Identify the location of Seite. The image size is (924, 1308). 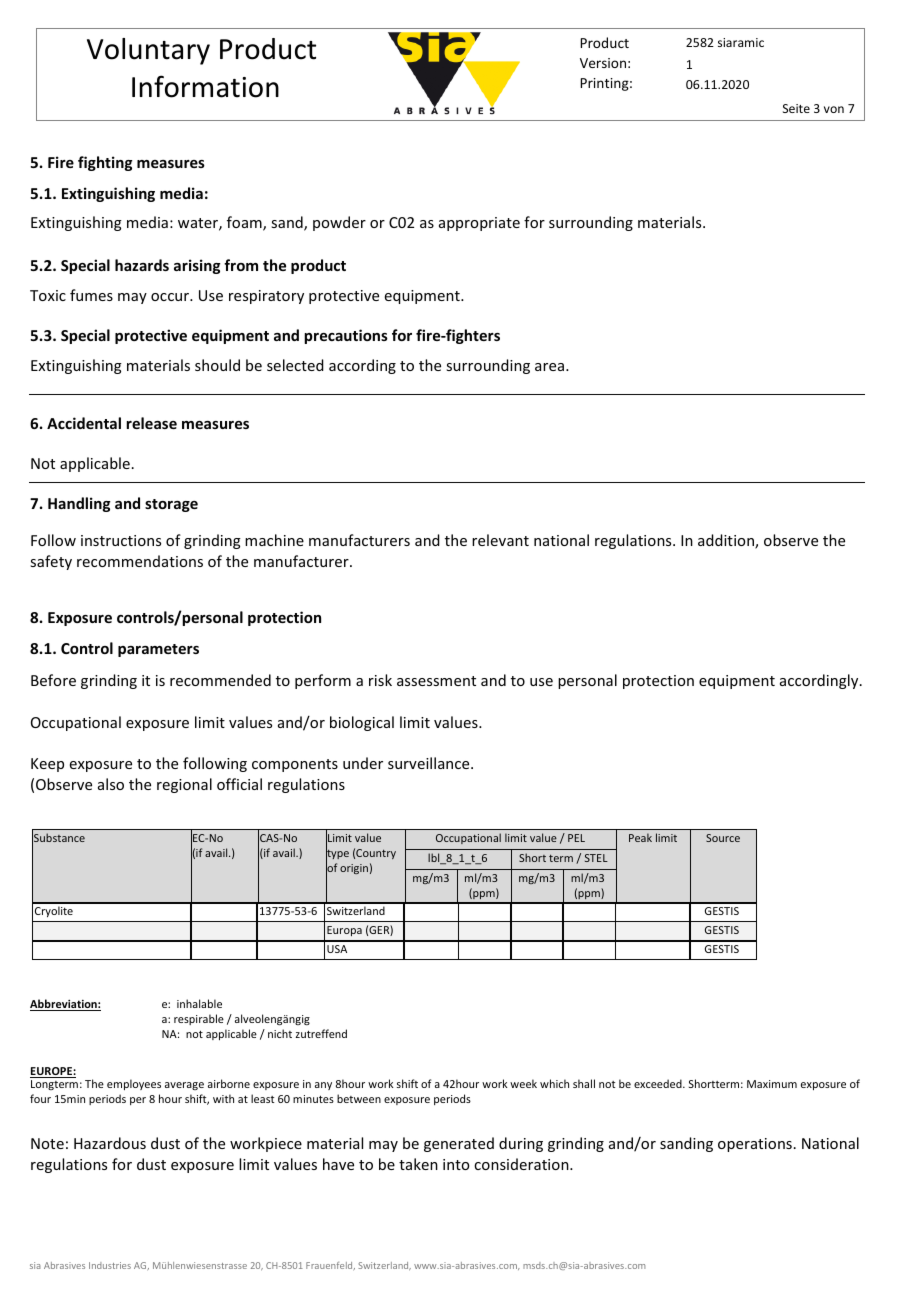
(796, 108).
